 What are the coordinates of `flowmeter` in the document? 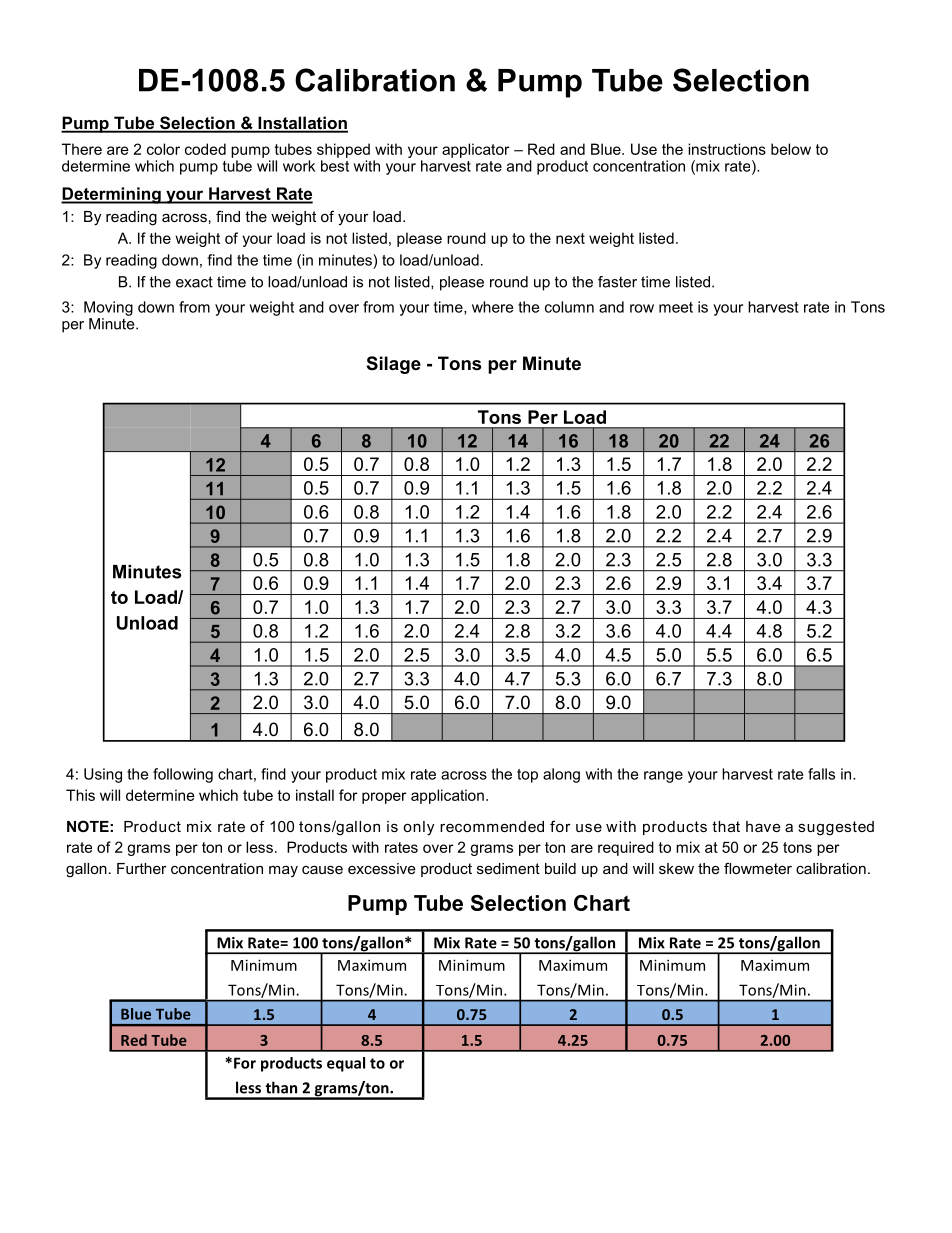 It's located at (758, 868).
